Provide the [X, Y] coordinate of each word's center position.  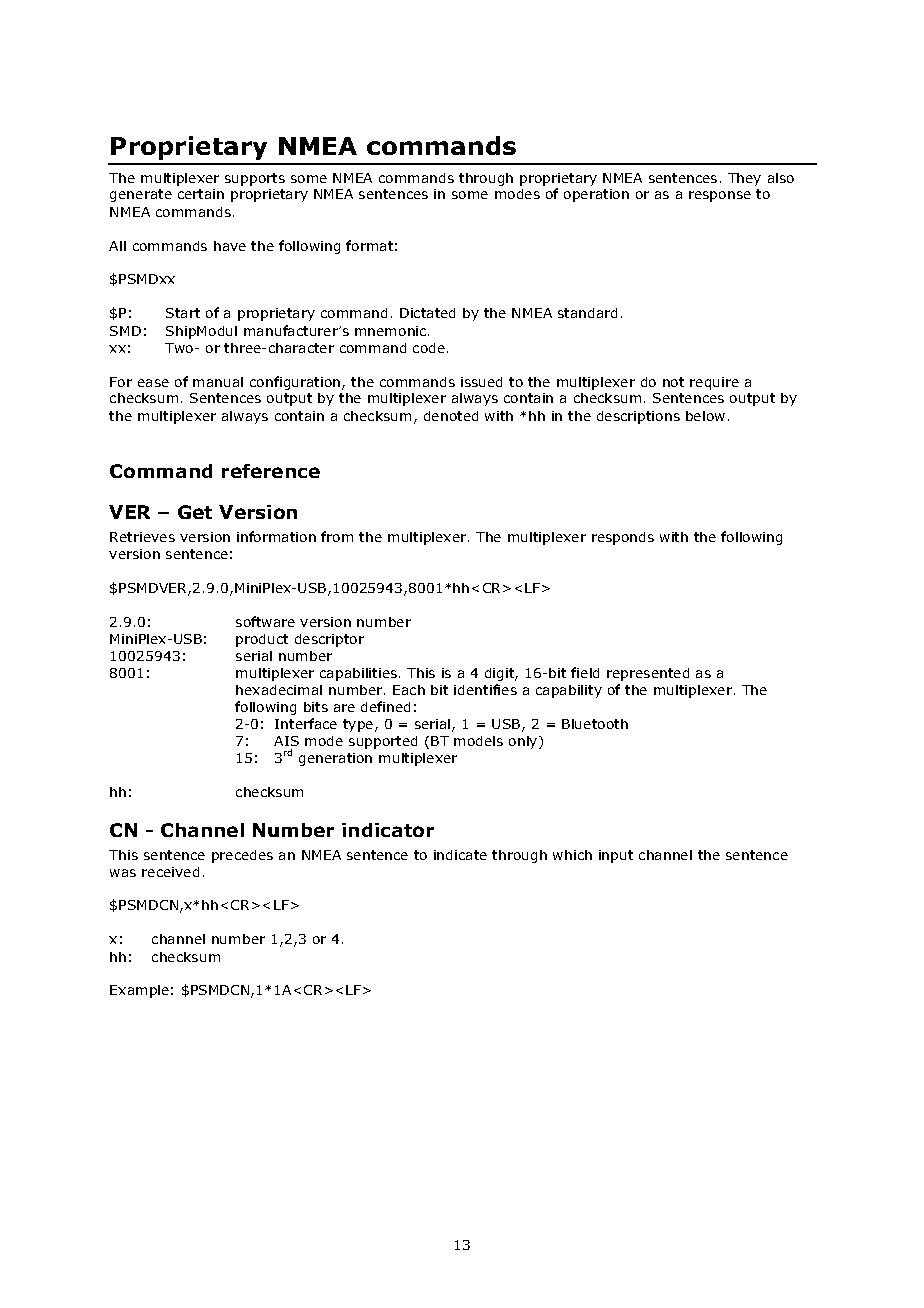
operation [596, 195]
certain [201, 194]
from [337, 536]
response [720, 196]
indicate [460, 855]
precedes [242, 856]
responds [623, 538]
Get [195, 512]
